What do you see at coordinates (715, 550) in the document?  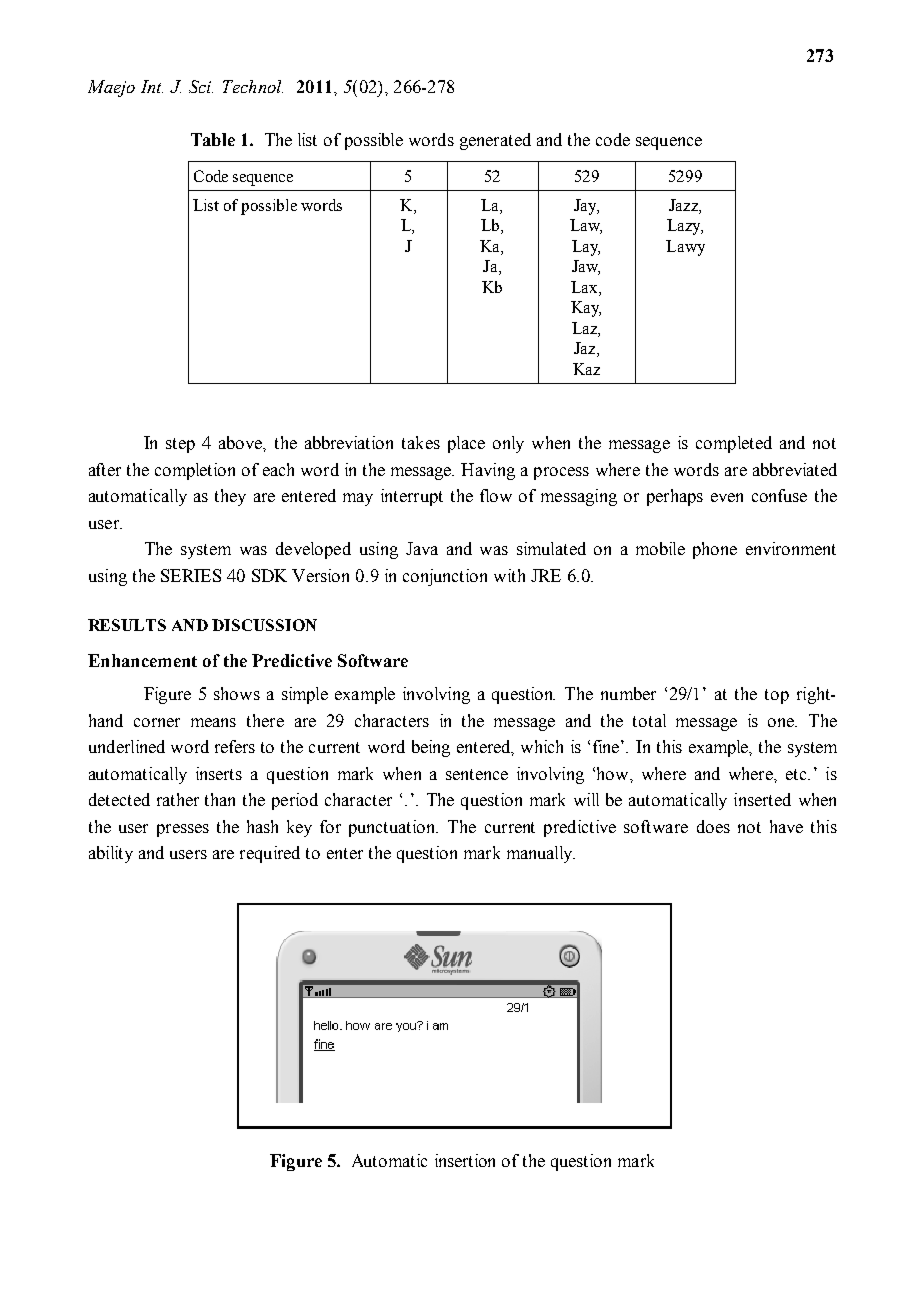 I see `phone` at bounding box center [715, 550].
